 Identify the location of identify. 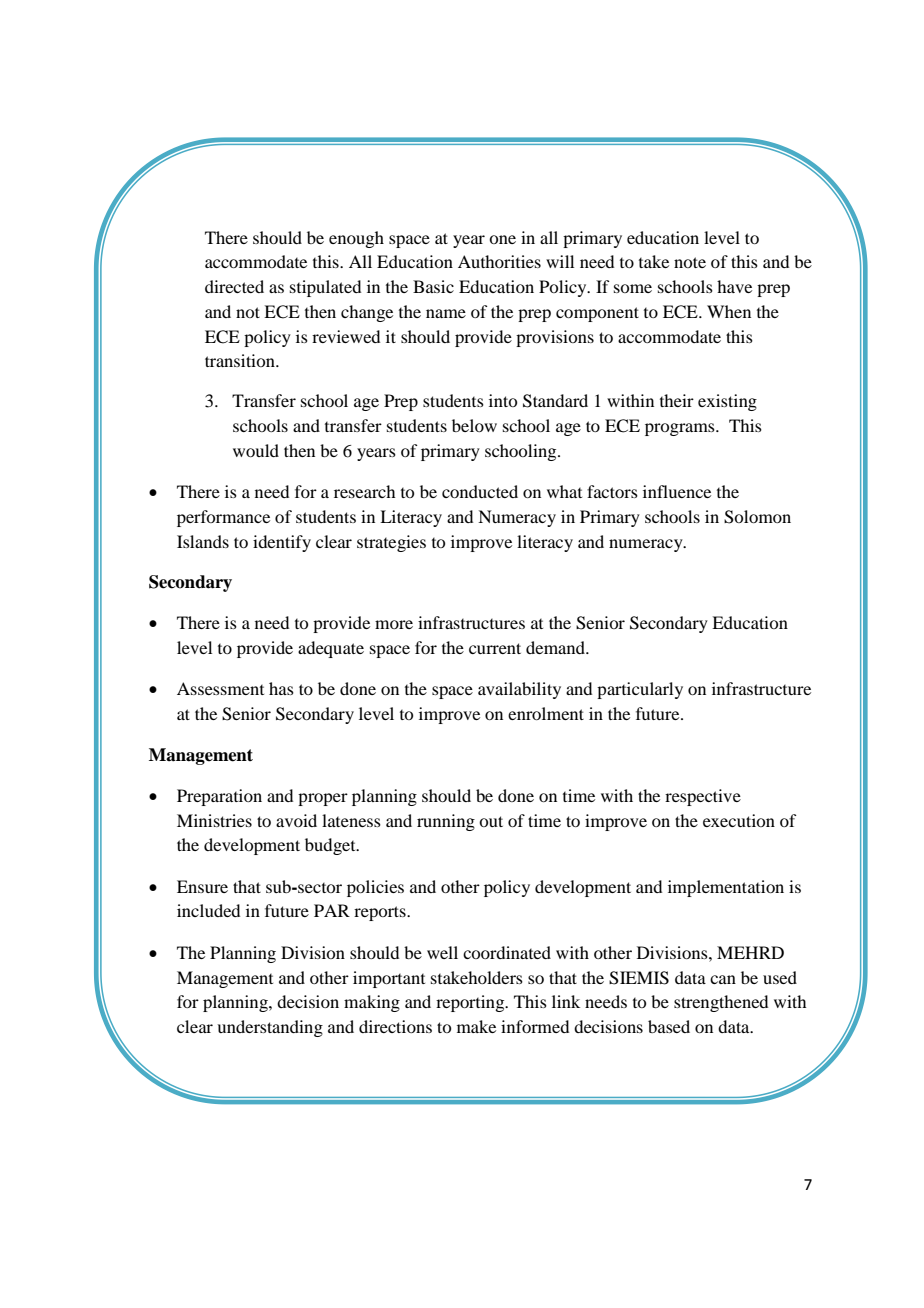
(282, 543).
